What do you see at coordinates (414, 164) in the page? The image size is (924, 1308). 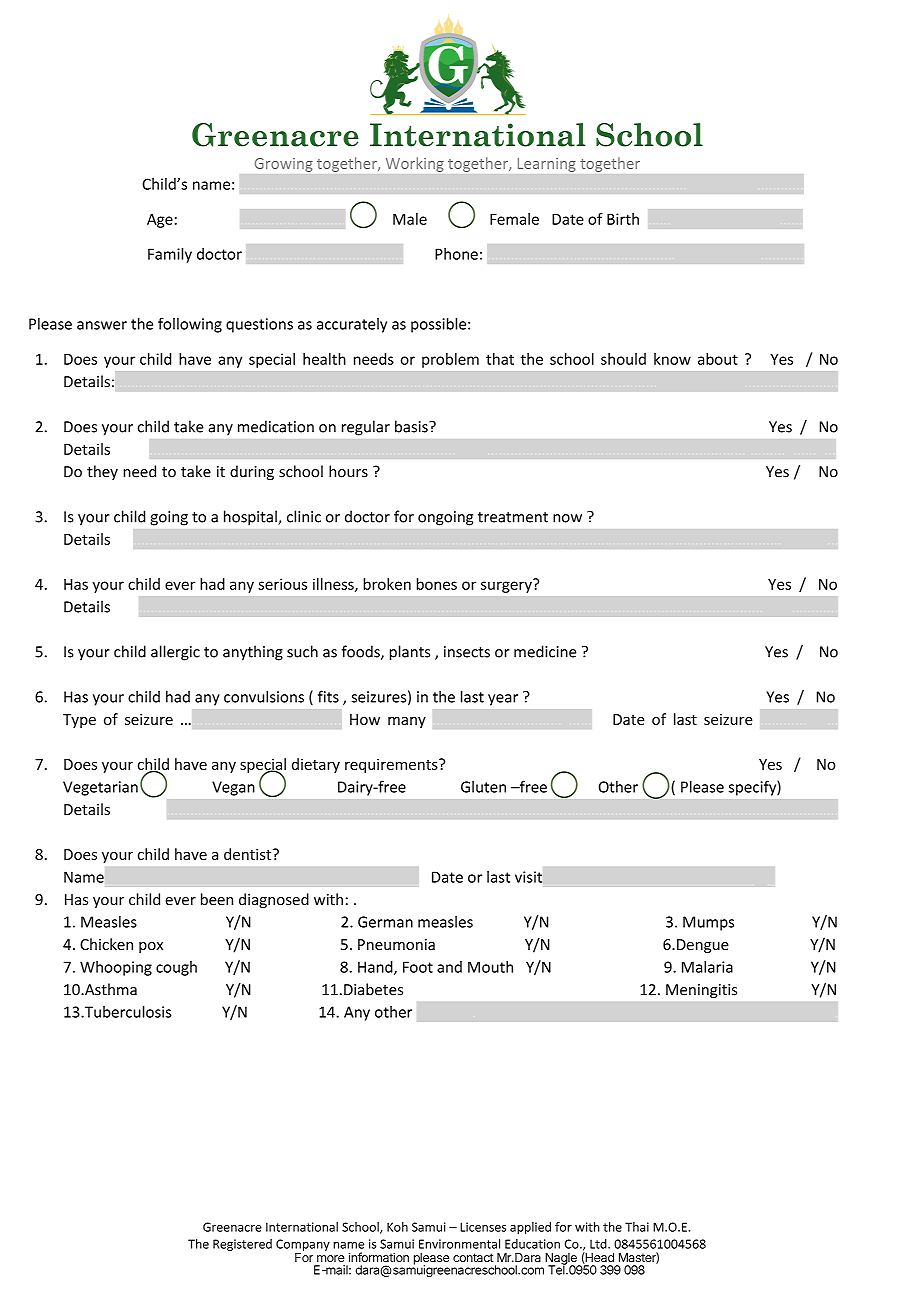 I see `Working` at bounding box center [414, 164].
